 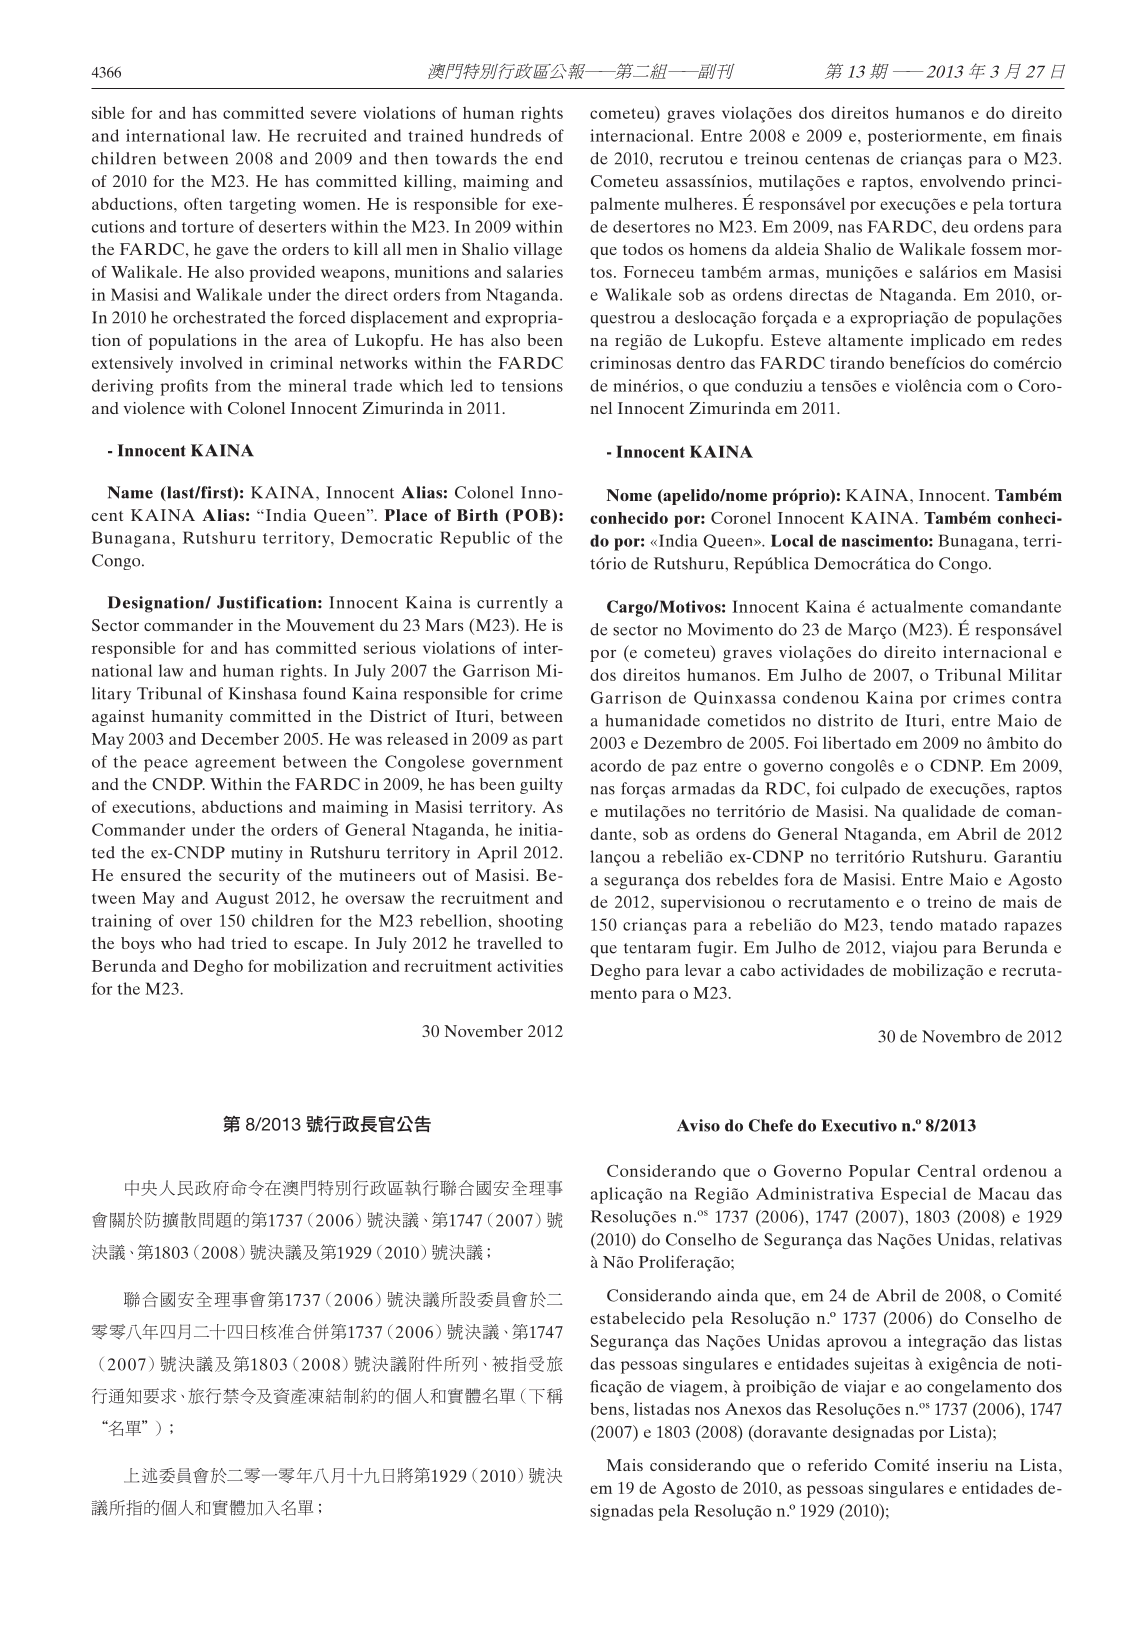 I want to click on Kinshasa, so click(x=263, y=693).
